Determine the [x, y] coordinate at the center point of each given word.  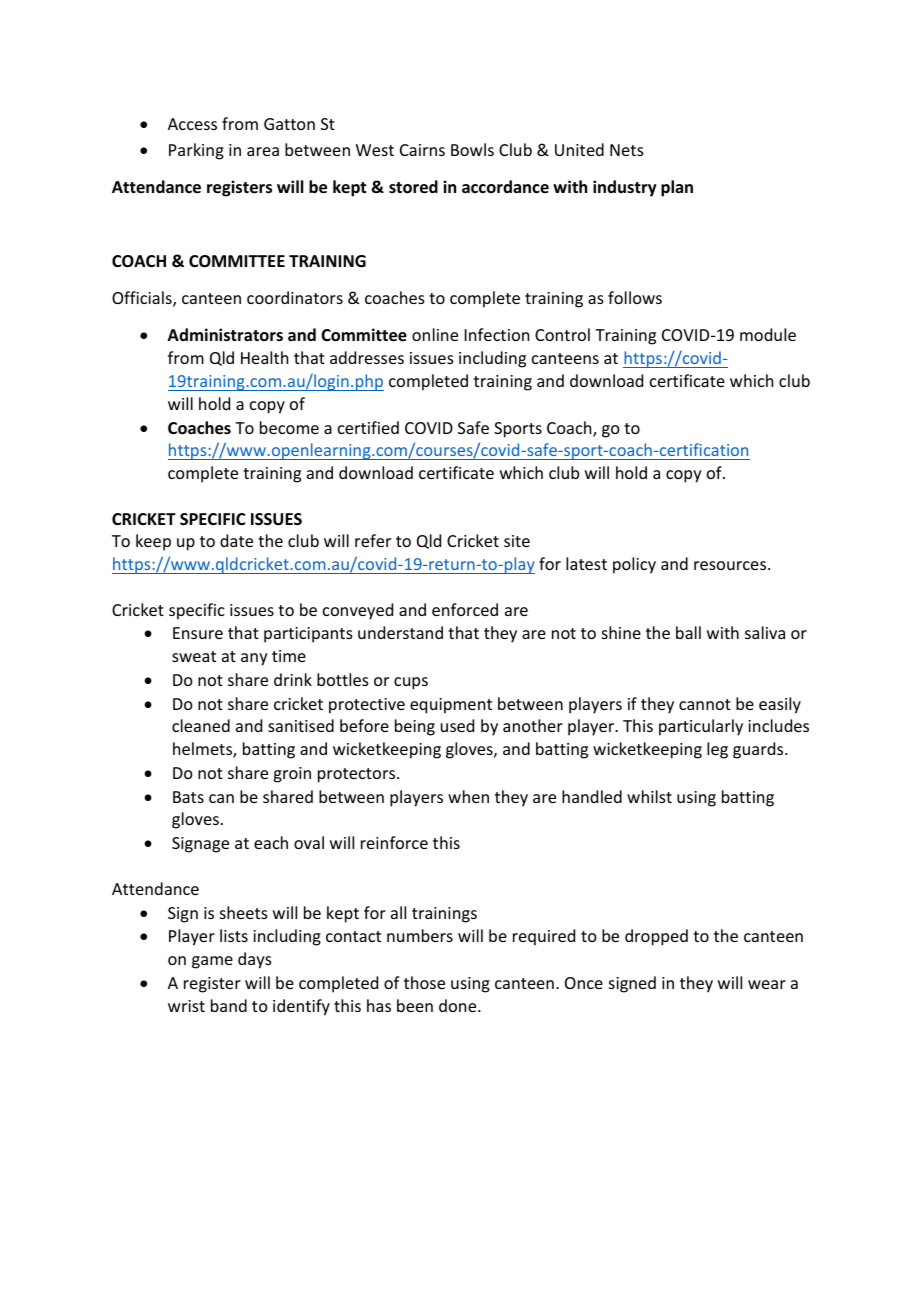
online [435, 334]
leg [717, 750]
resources [731, 565]
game [212, 962]
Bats [188, 797]
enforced [465, 609]
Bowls [472, 149]
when [468, 796]
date [236, 540]
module [768, 334]
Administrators [225, 335]
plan [677, 188]
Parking [196, 151]
